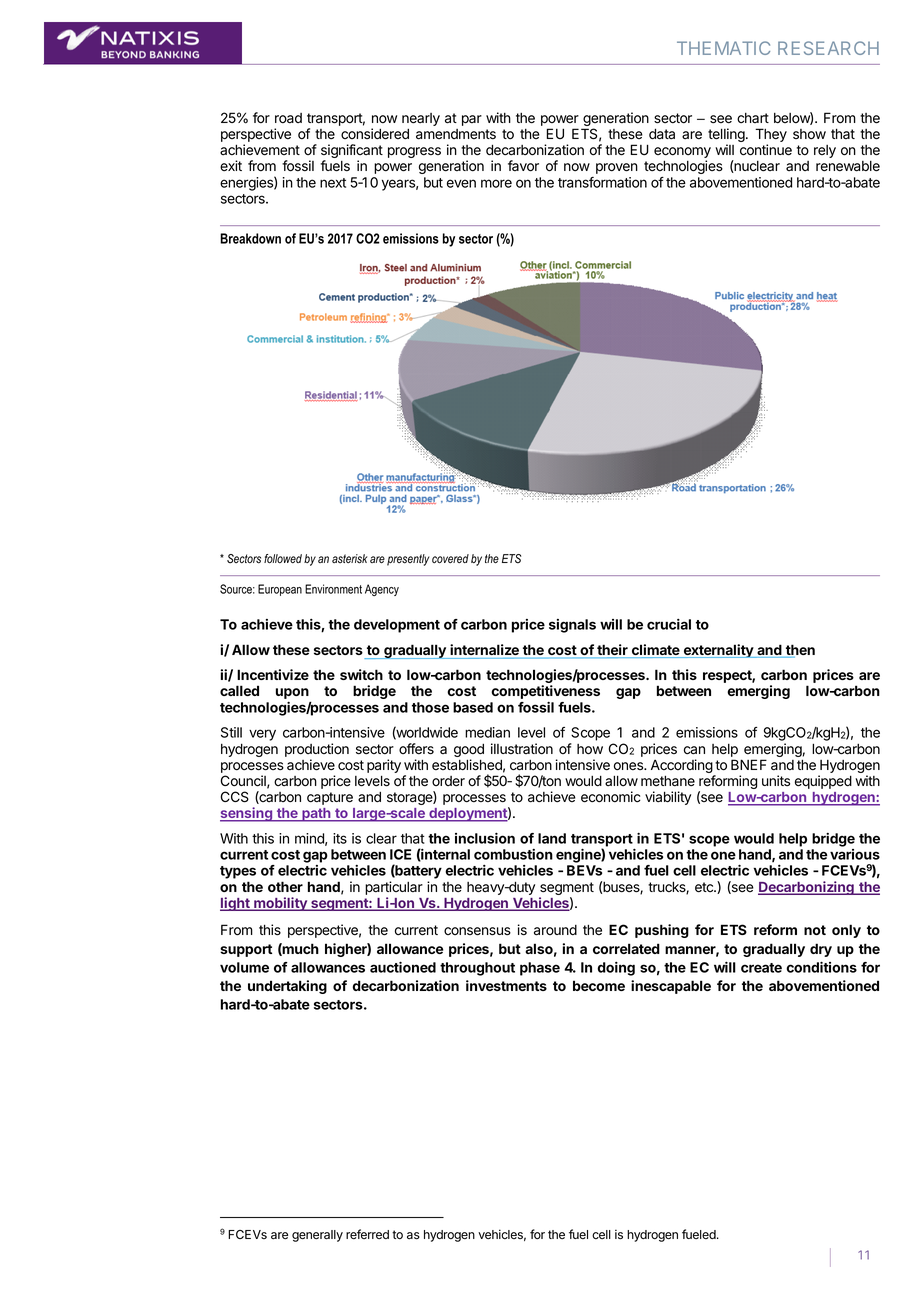  What do you see at coordinates (273, 674) in the document?
I see `Incentivize` at bounding box center [273, 674].
